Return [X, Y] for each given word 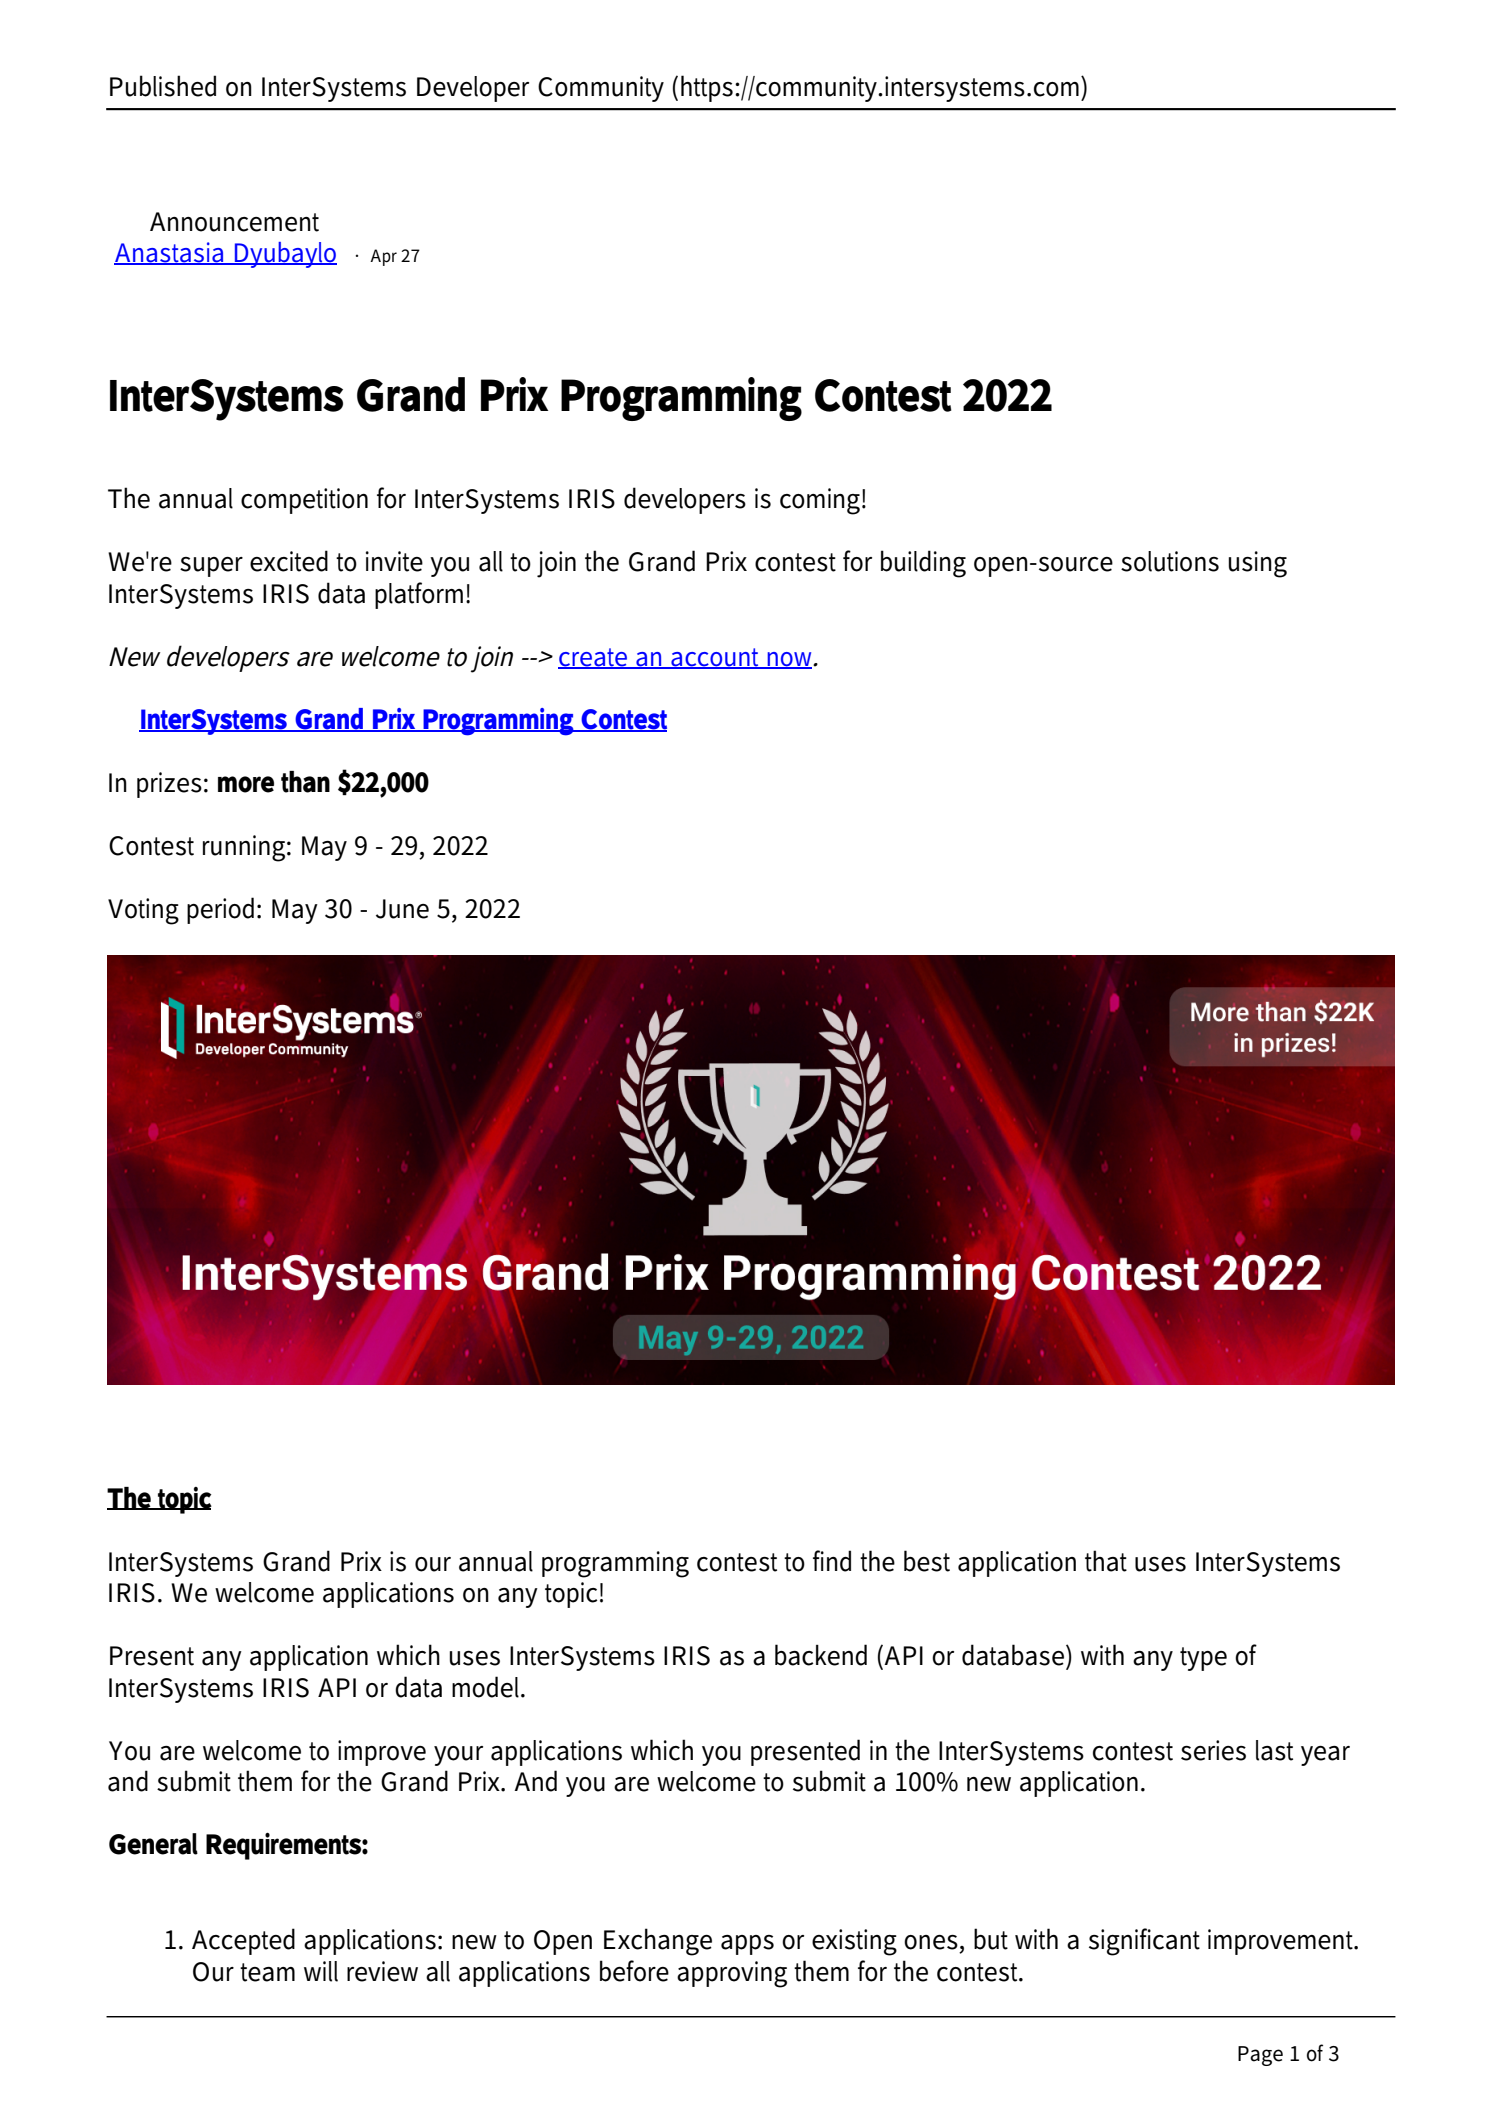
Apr [383, 257]
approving [732, 1974]
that [1106, 1561]
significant [1144, 1942]
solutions [1170, 561]
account [716, 658]
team [267, 1972]
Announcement [234, 222]
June [402, 909]
